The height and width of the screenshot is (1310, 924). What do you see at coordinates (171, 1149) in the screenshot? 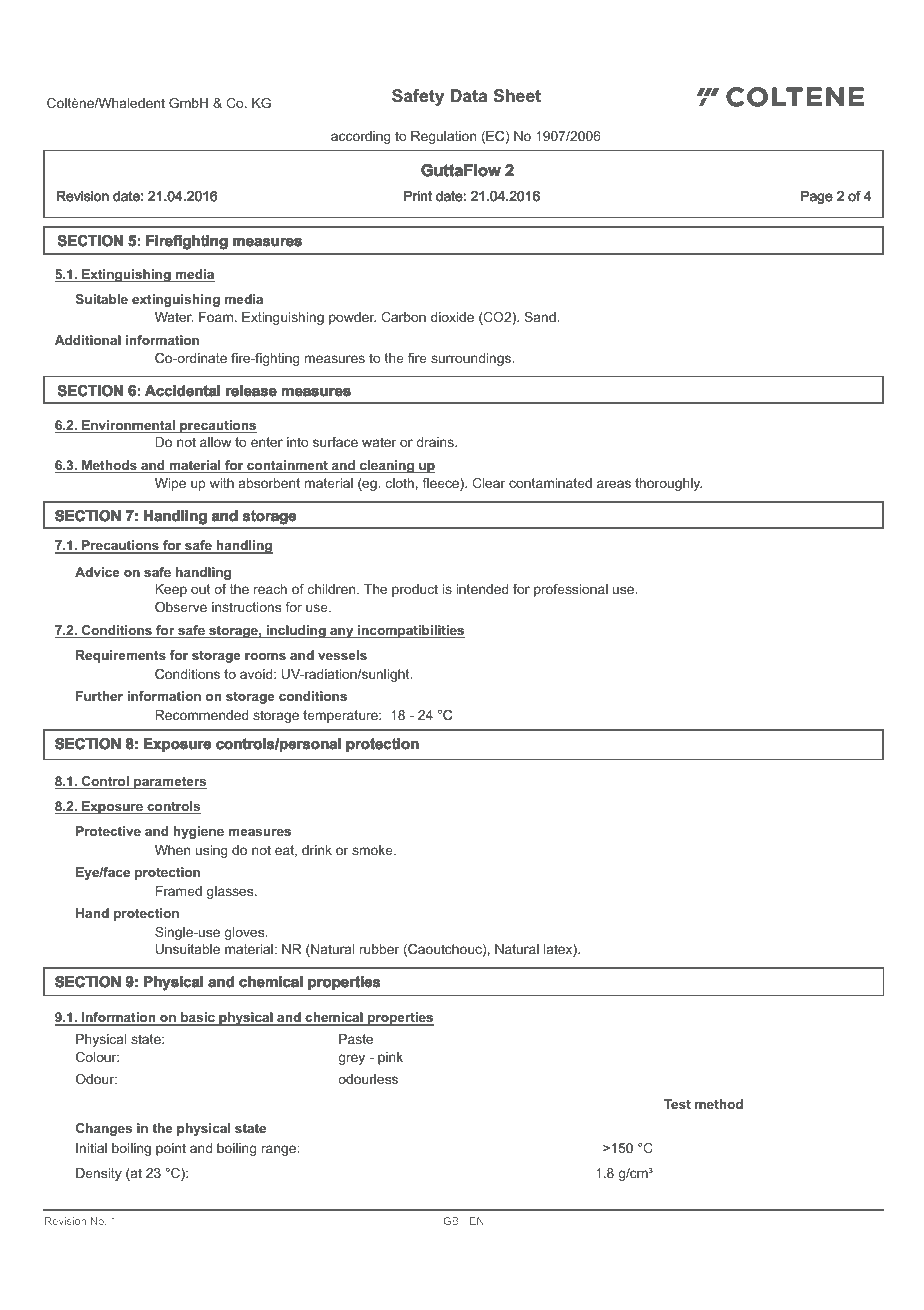
I see `point` at bounding box center [171, 1149].
